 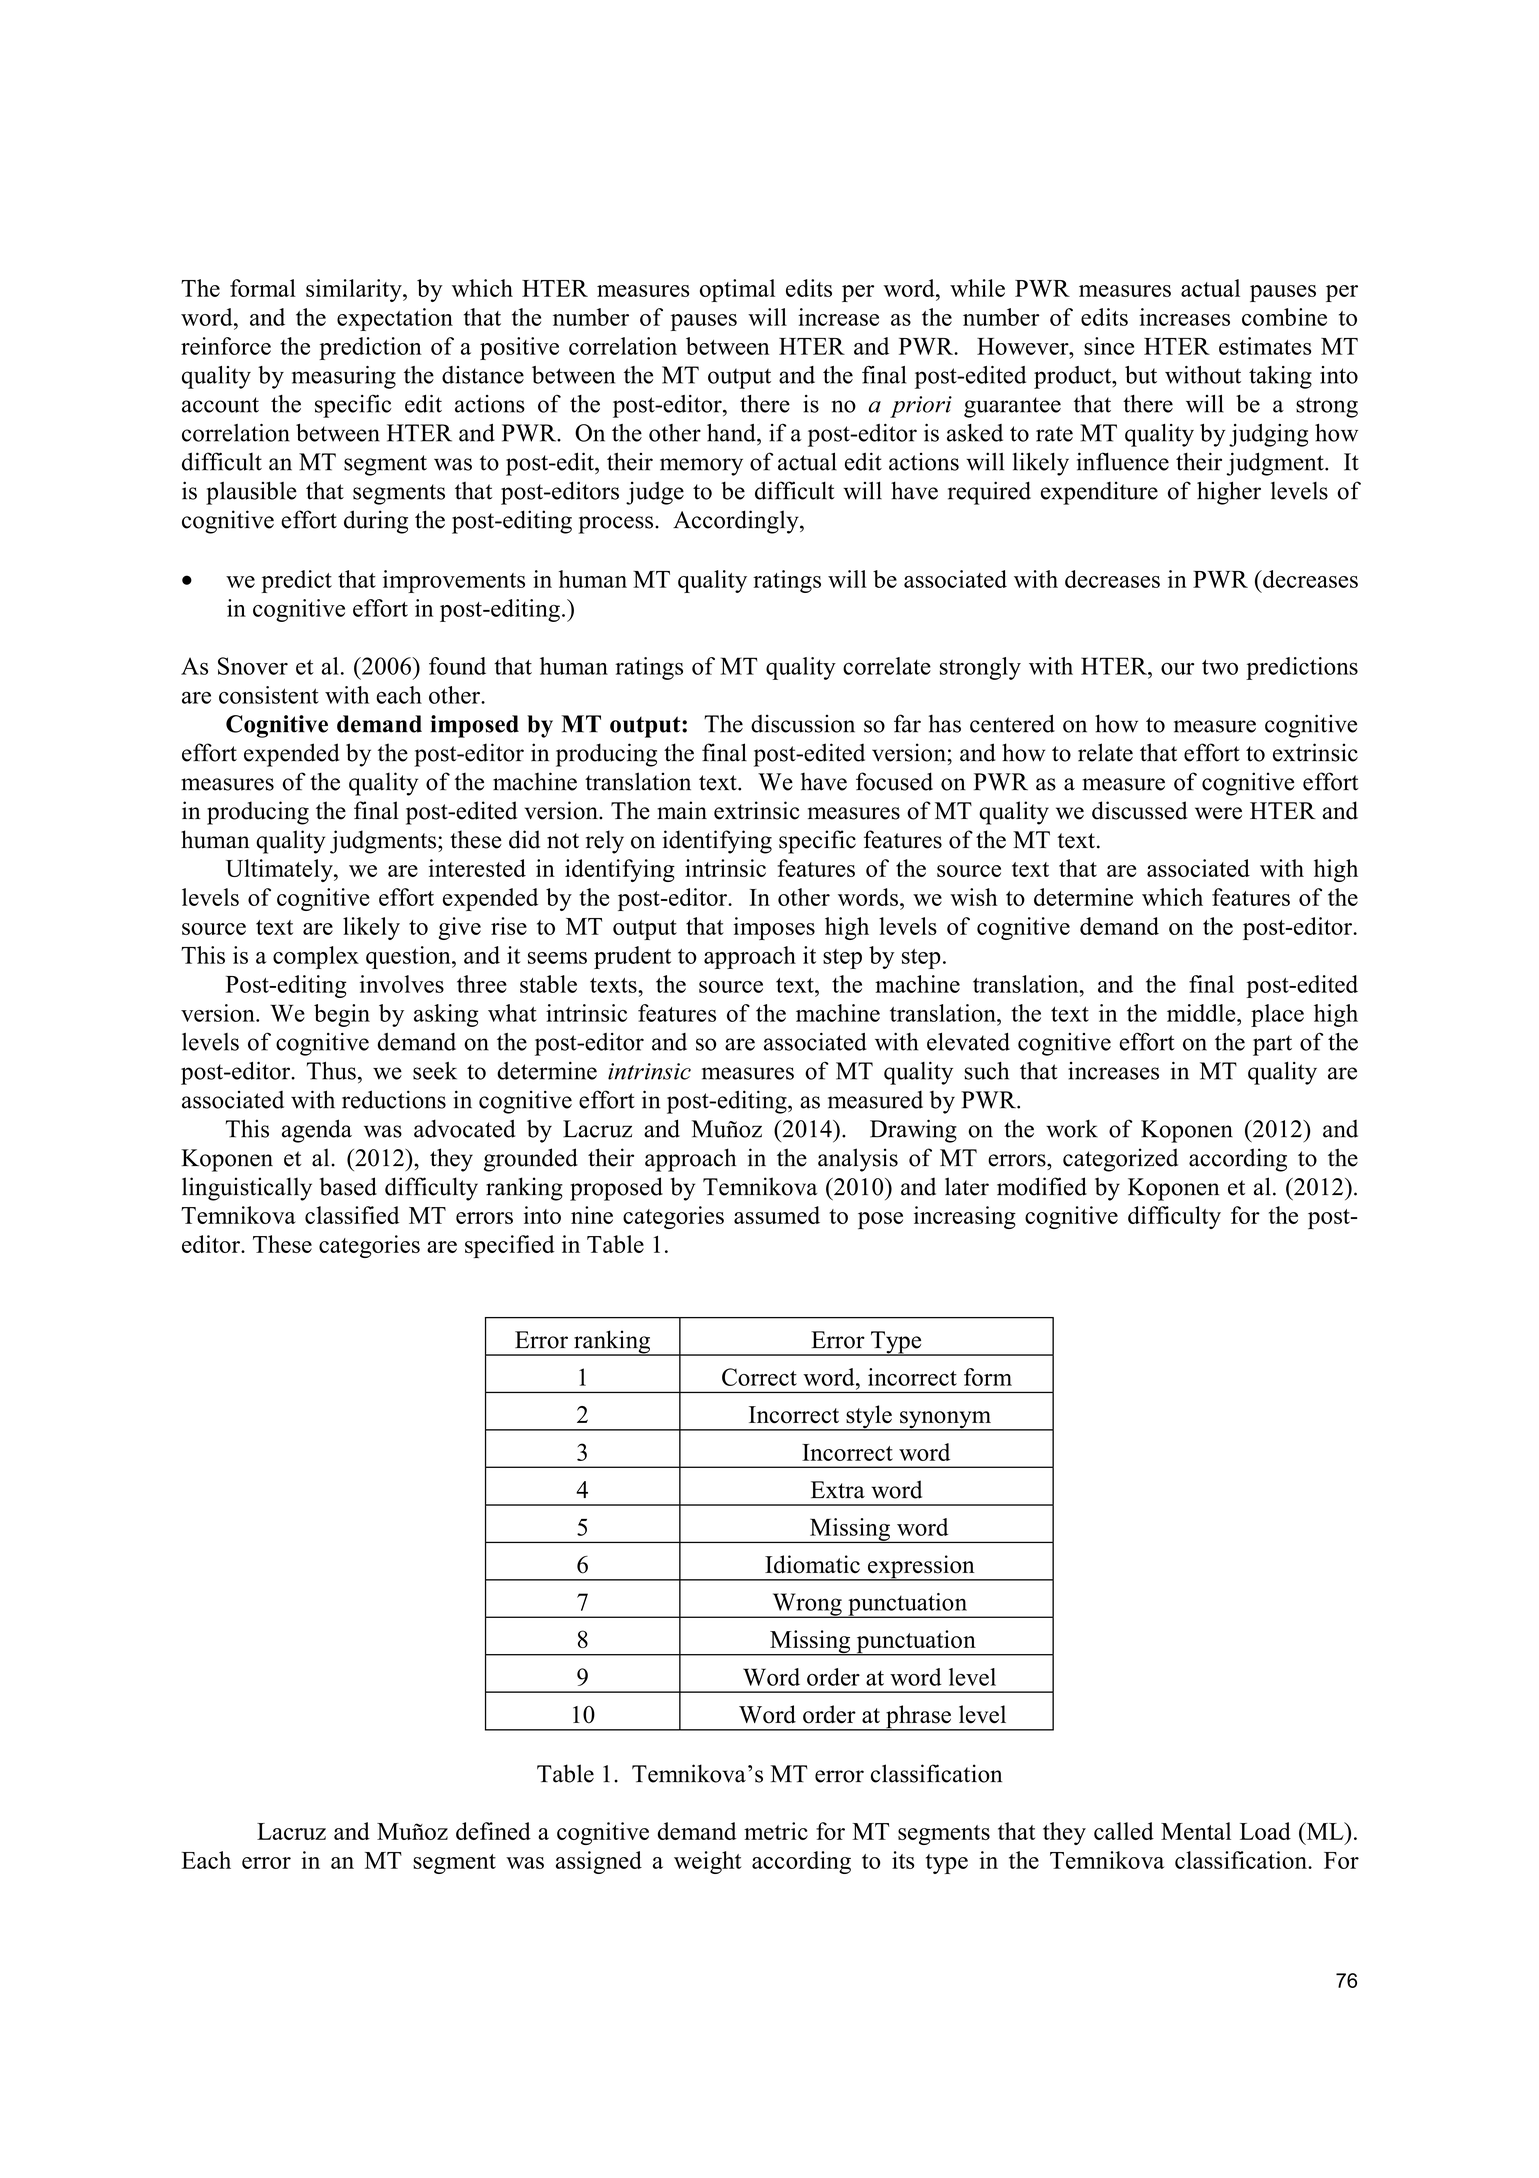 I want to click on since, so click(x=1109, y=346).
